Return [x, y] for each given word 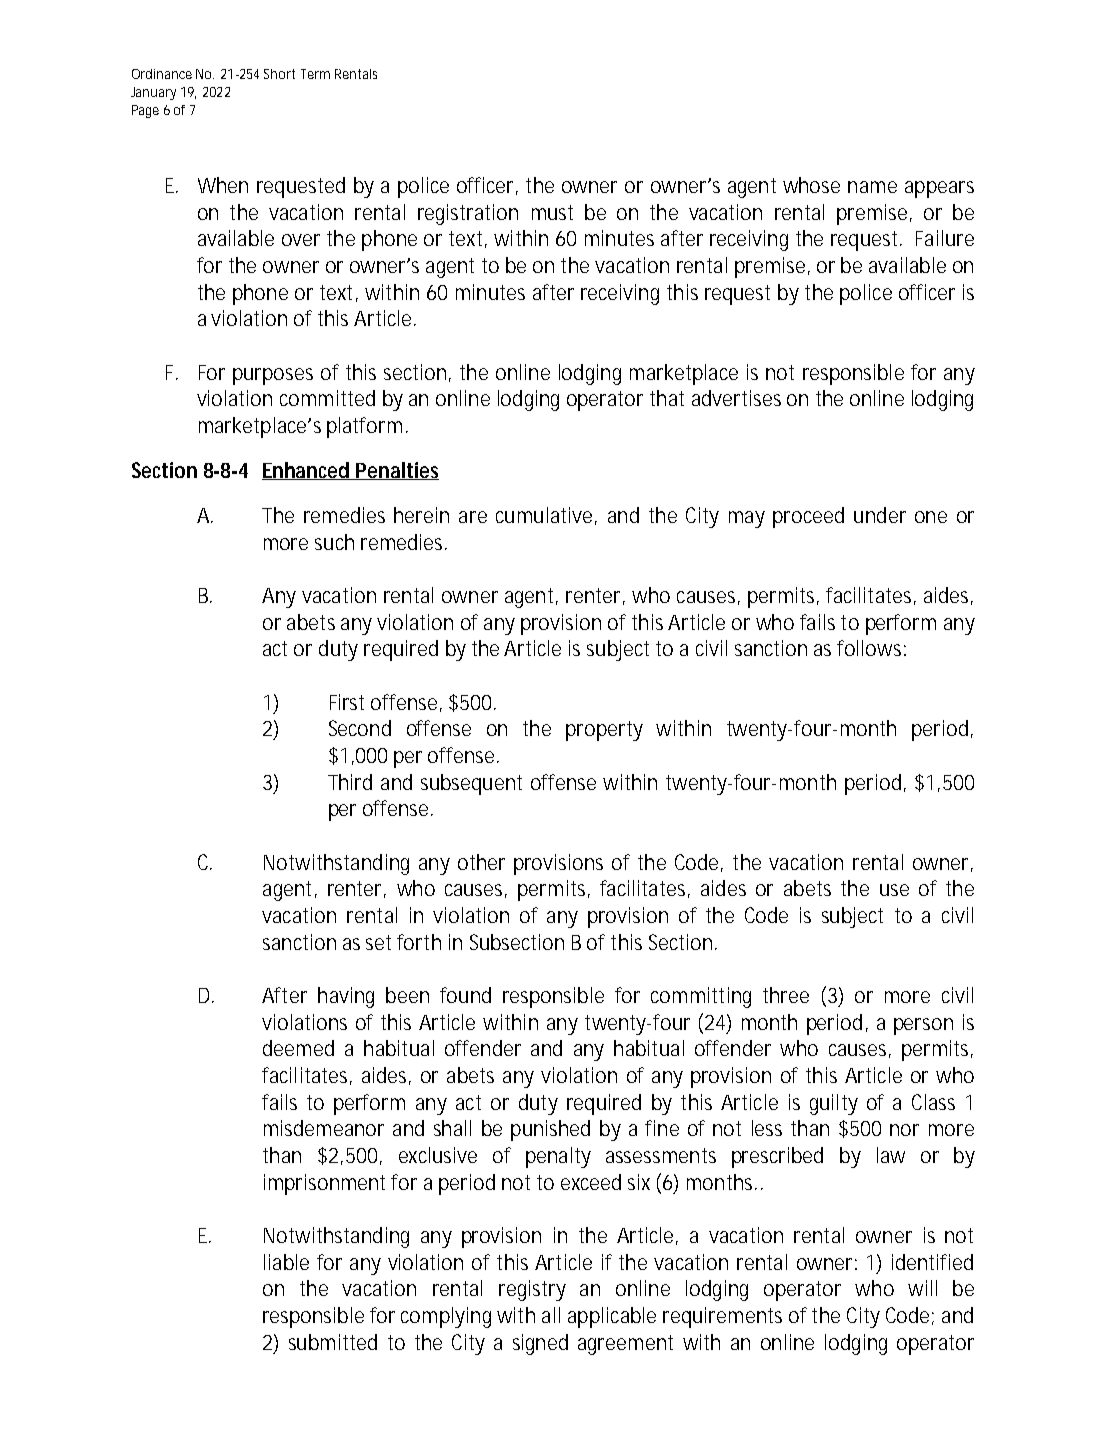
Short [279, 74]
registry [532, 1290]
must [552, 212]
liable [286, 1262]
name [872, 187]
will [922, 1288]
